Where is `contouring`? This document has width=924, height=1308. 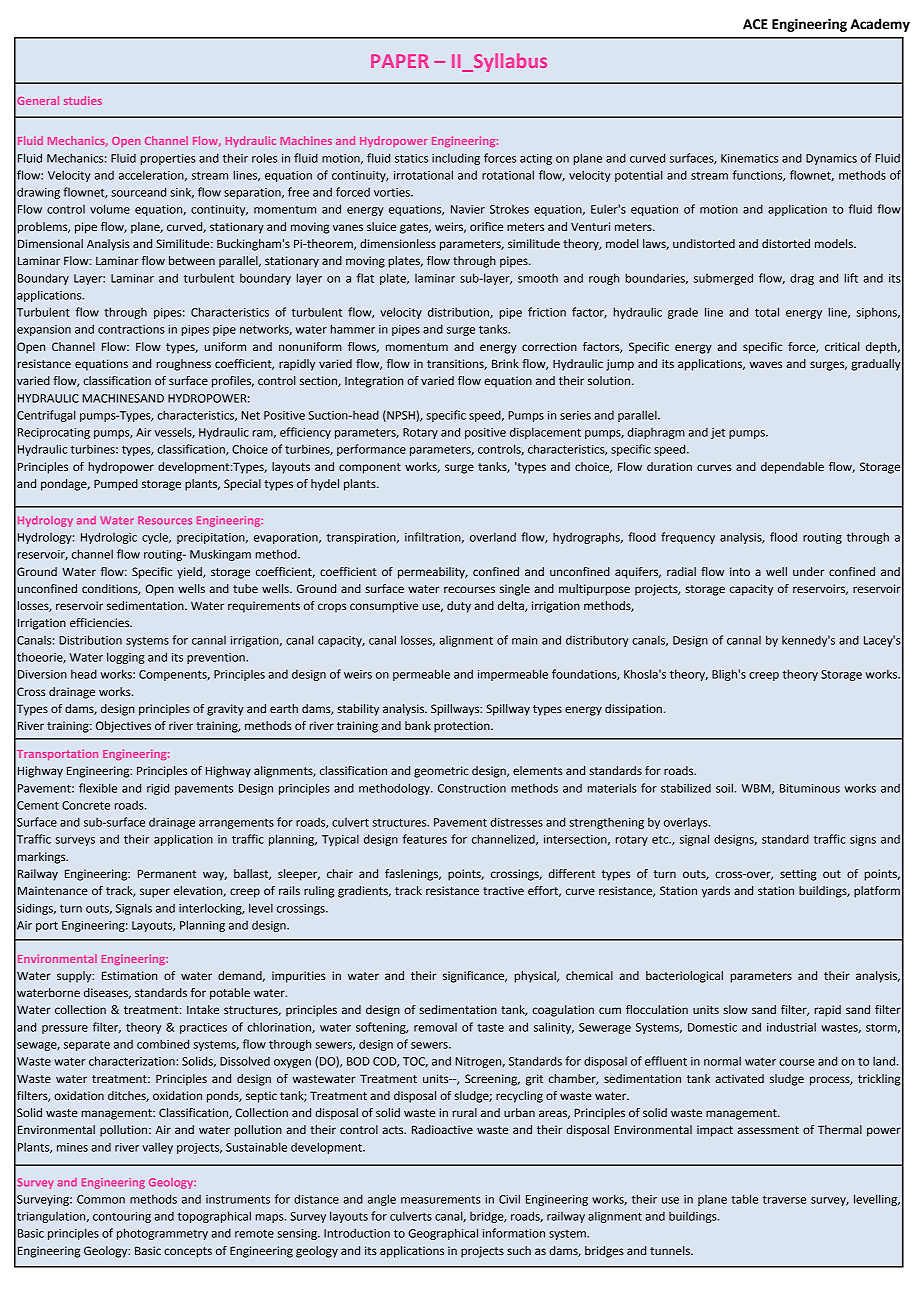 contouring is located at coordinates (122, 1217).
